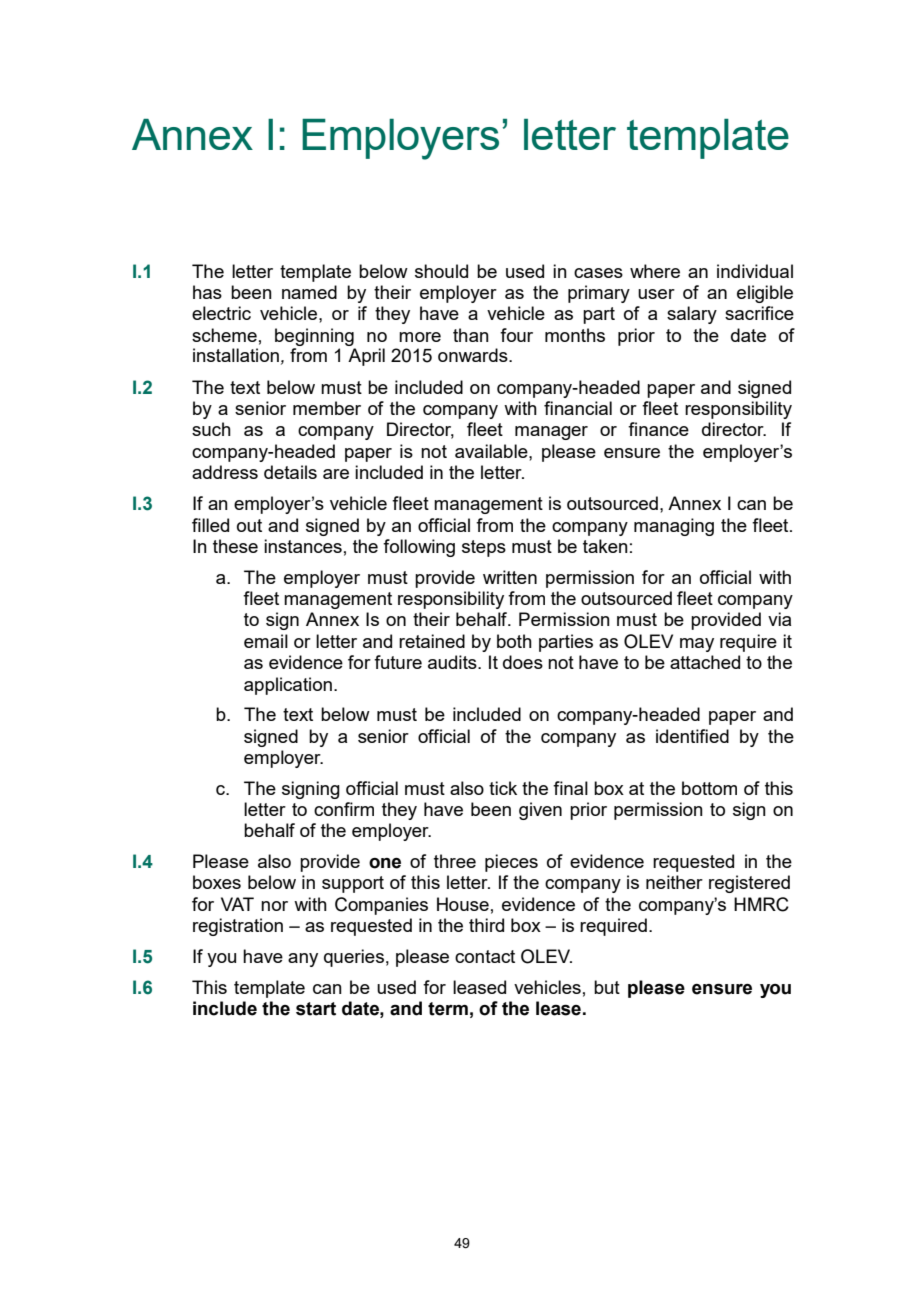 This screenshot has width=924, height=1308. What do you see at coordinates (441, 271) in the screenshot?
I see `should` at bounding box center [441, 271].
